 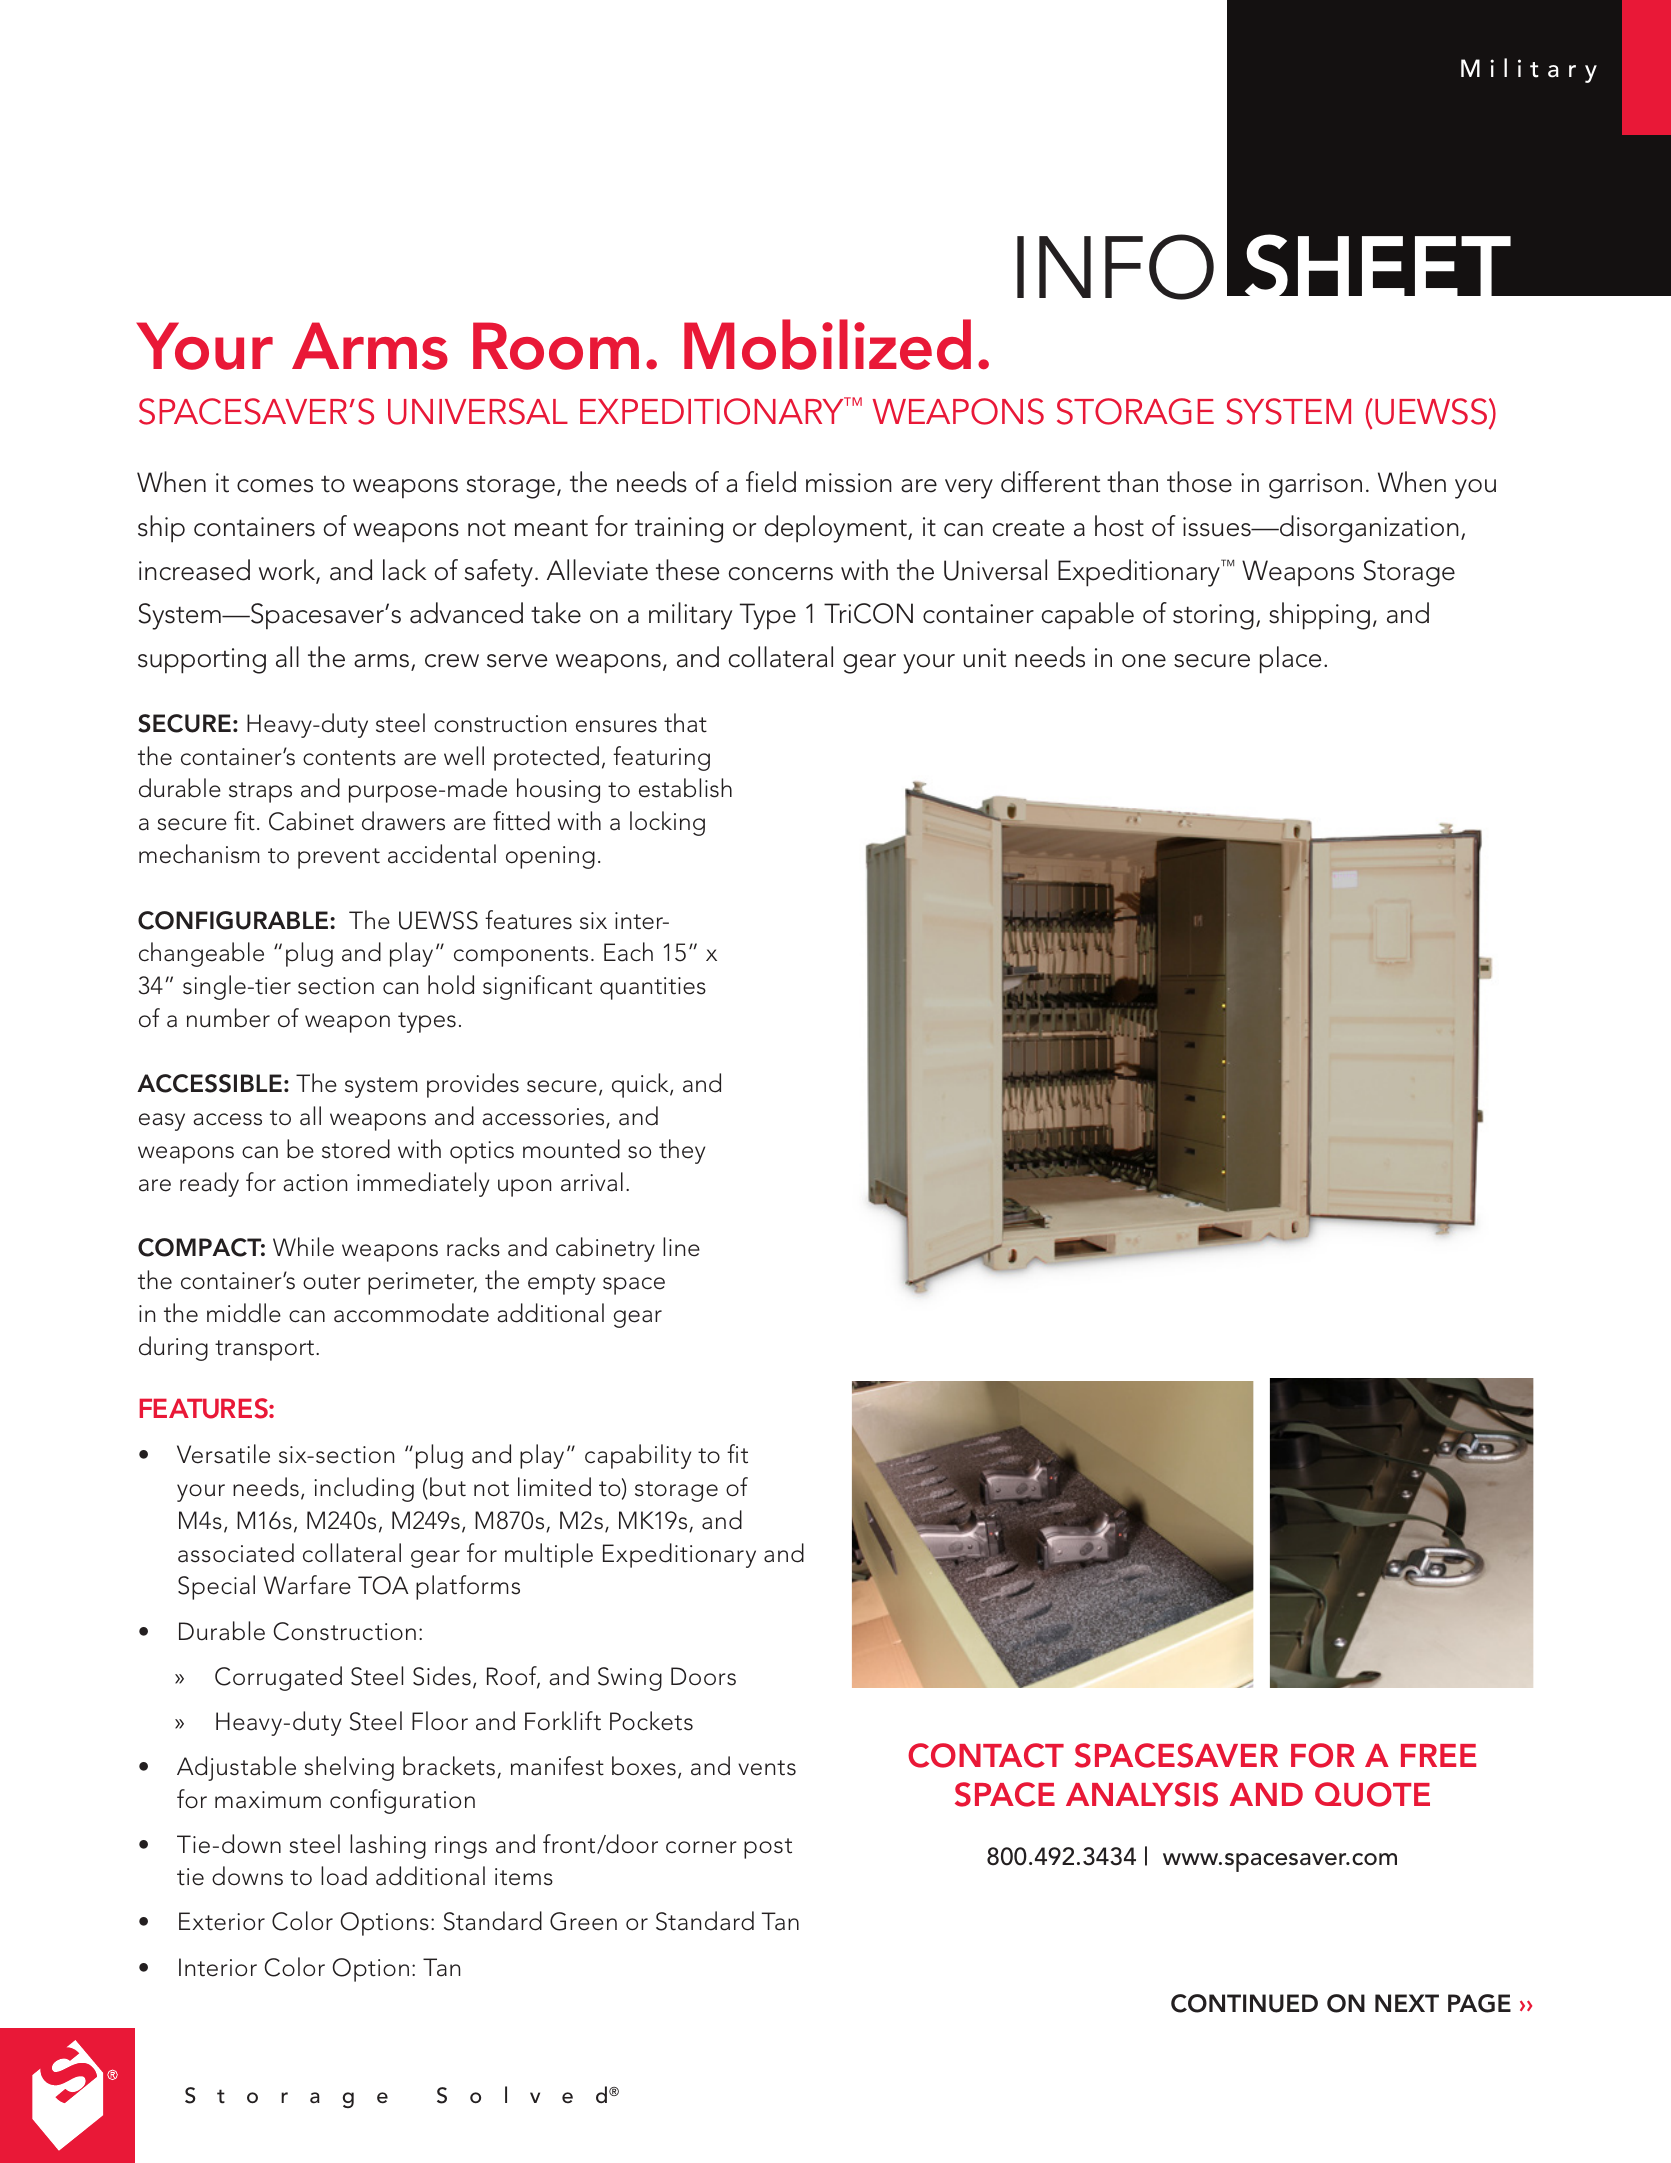 I want to click on Room, so click(x=556, y=346).
